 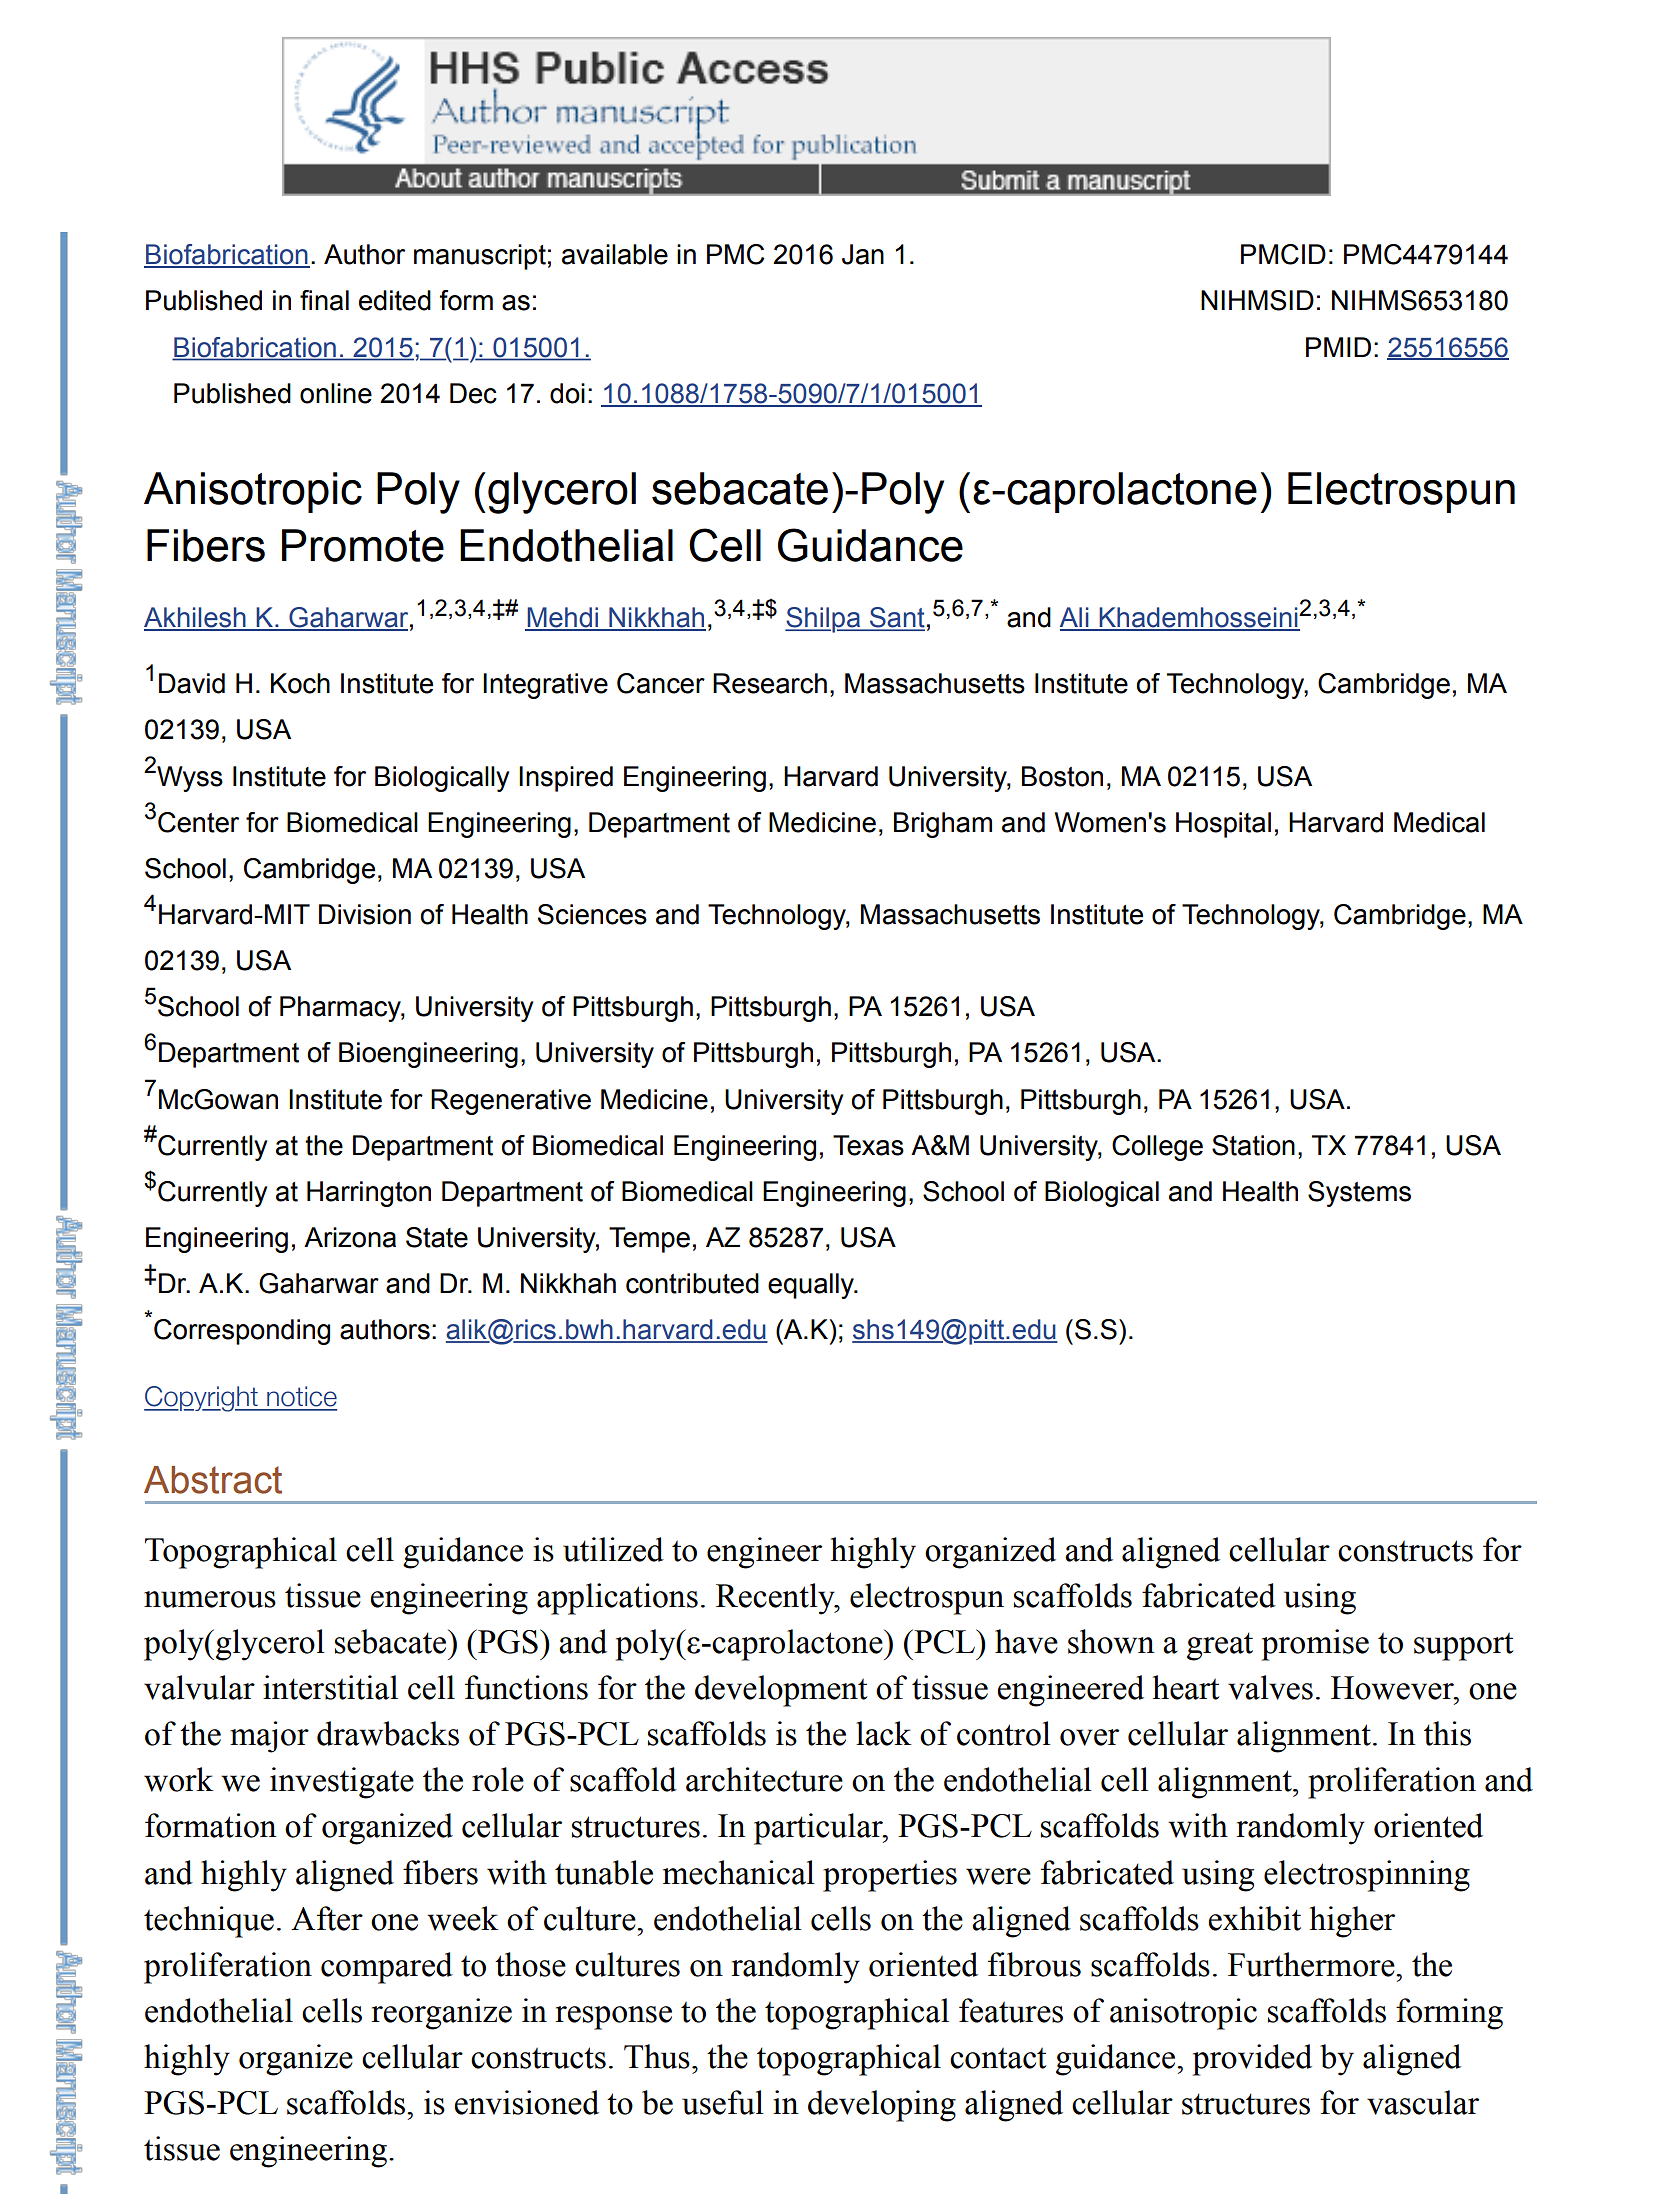 I want to click on Systems, so click(x=1359, y=1194).
